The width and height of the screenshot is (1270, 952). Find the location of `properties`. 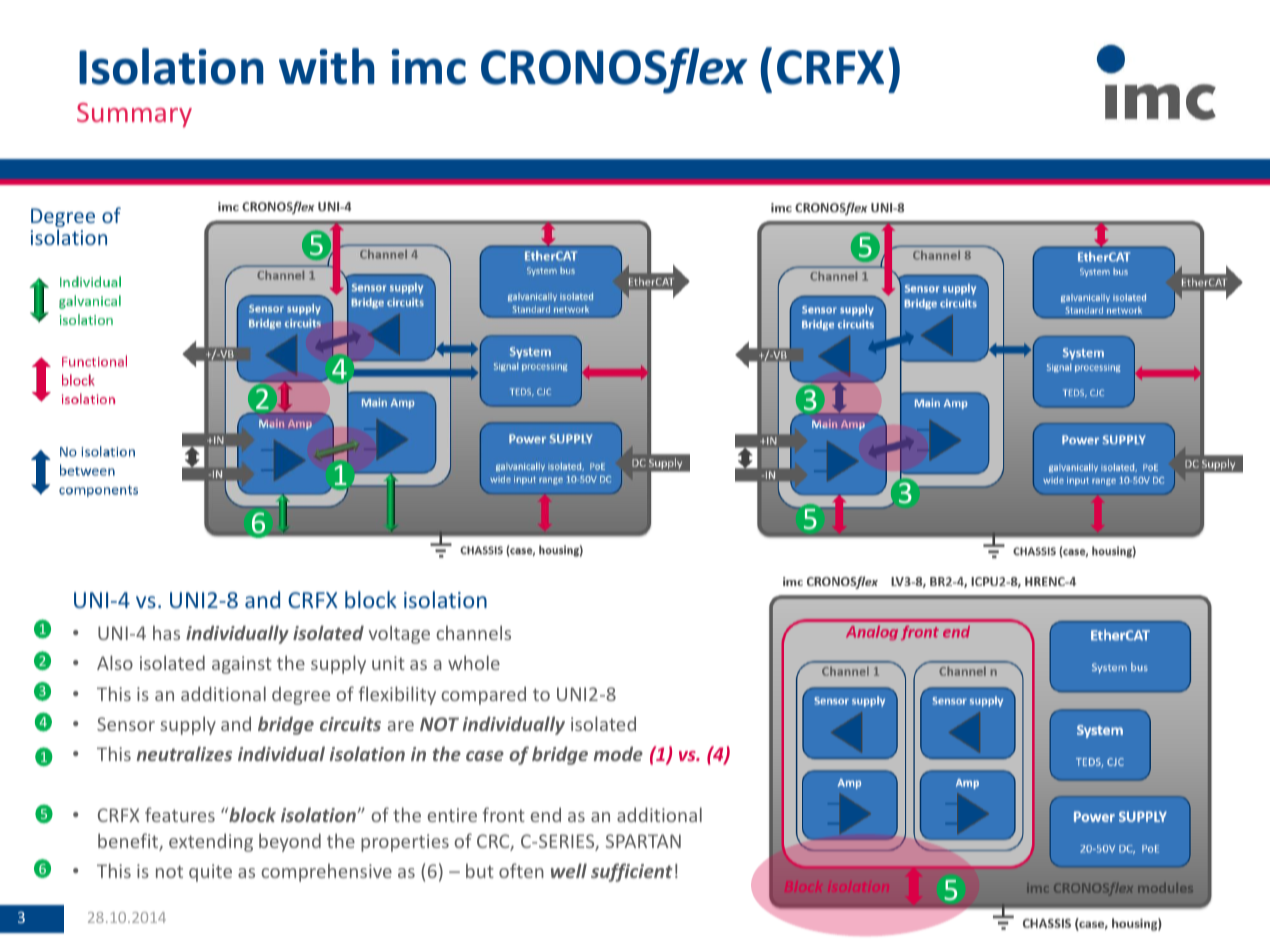

properties is located at coordinates (405, 843).
